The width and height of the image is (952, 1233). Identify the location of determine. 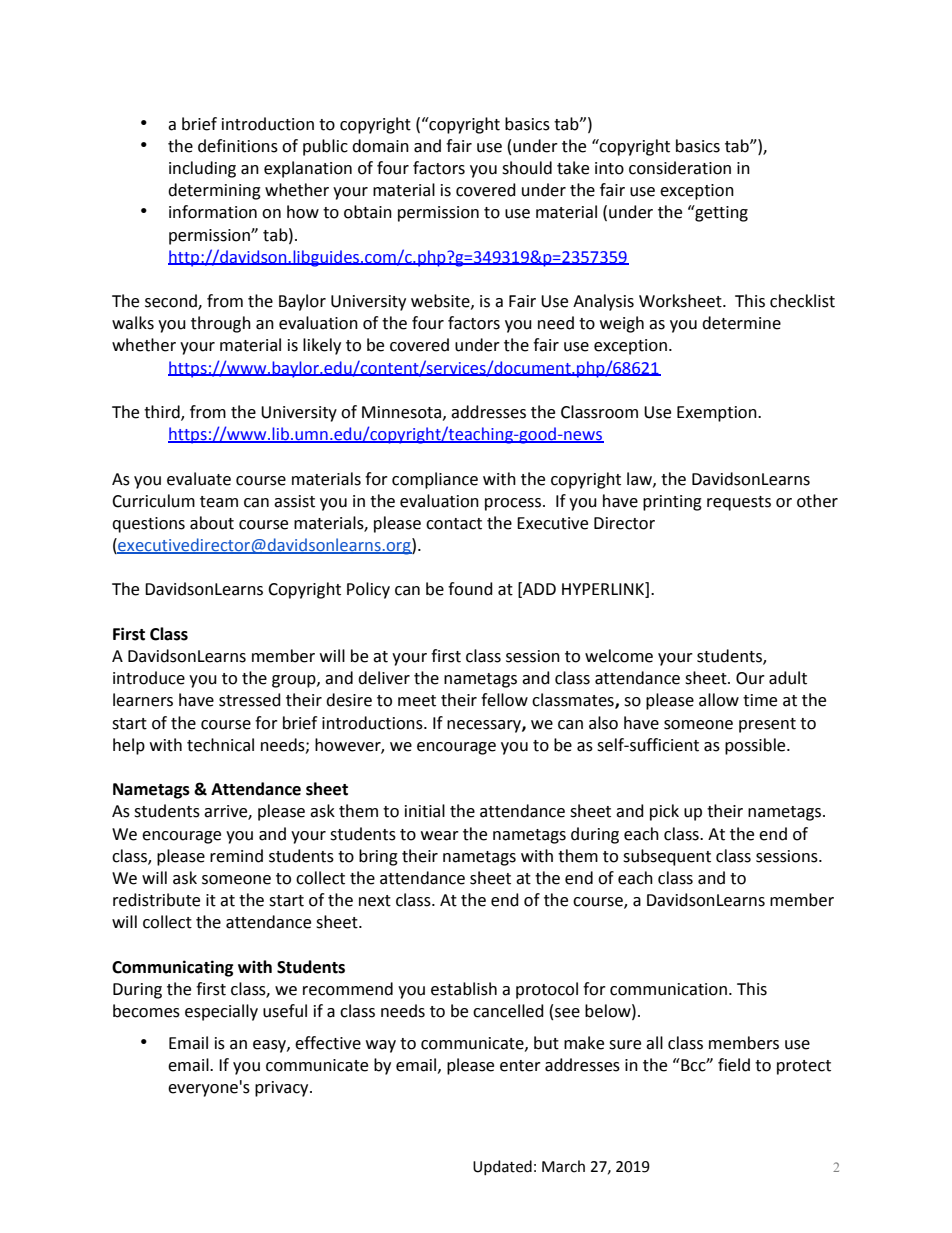
(741, 323).
